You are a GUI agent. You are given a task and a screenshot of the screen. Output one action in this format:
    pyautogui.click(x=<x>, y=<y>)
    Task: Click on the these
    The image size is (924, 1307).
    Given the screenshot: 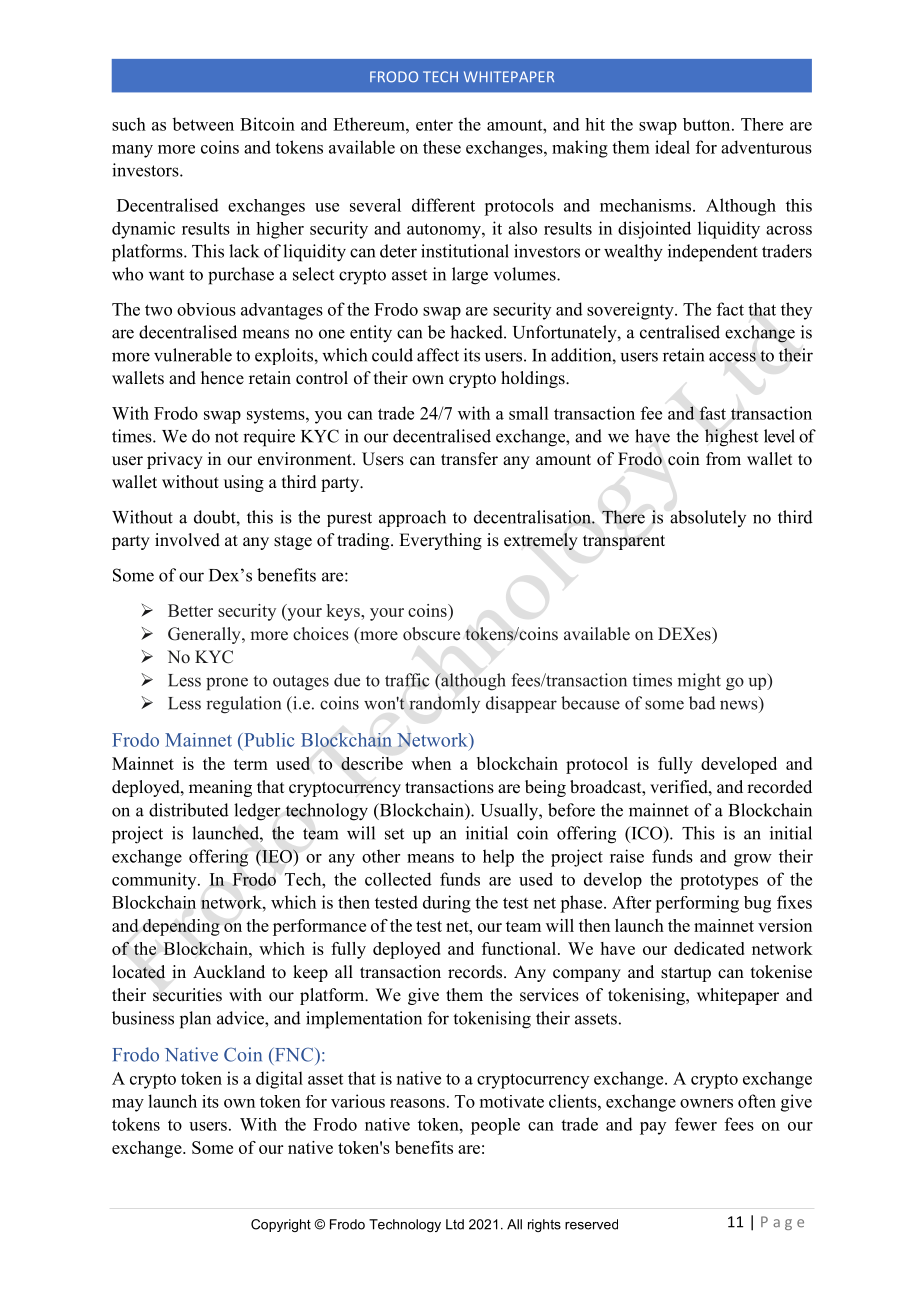 What is the action you would take?
    pyautogui.click(x=442, y=147)
